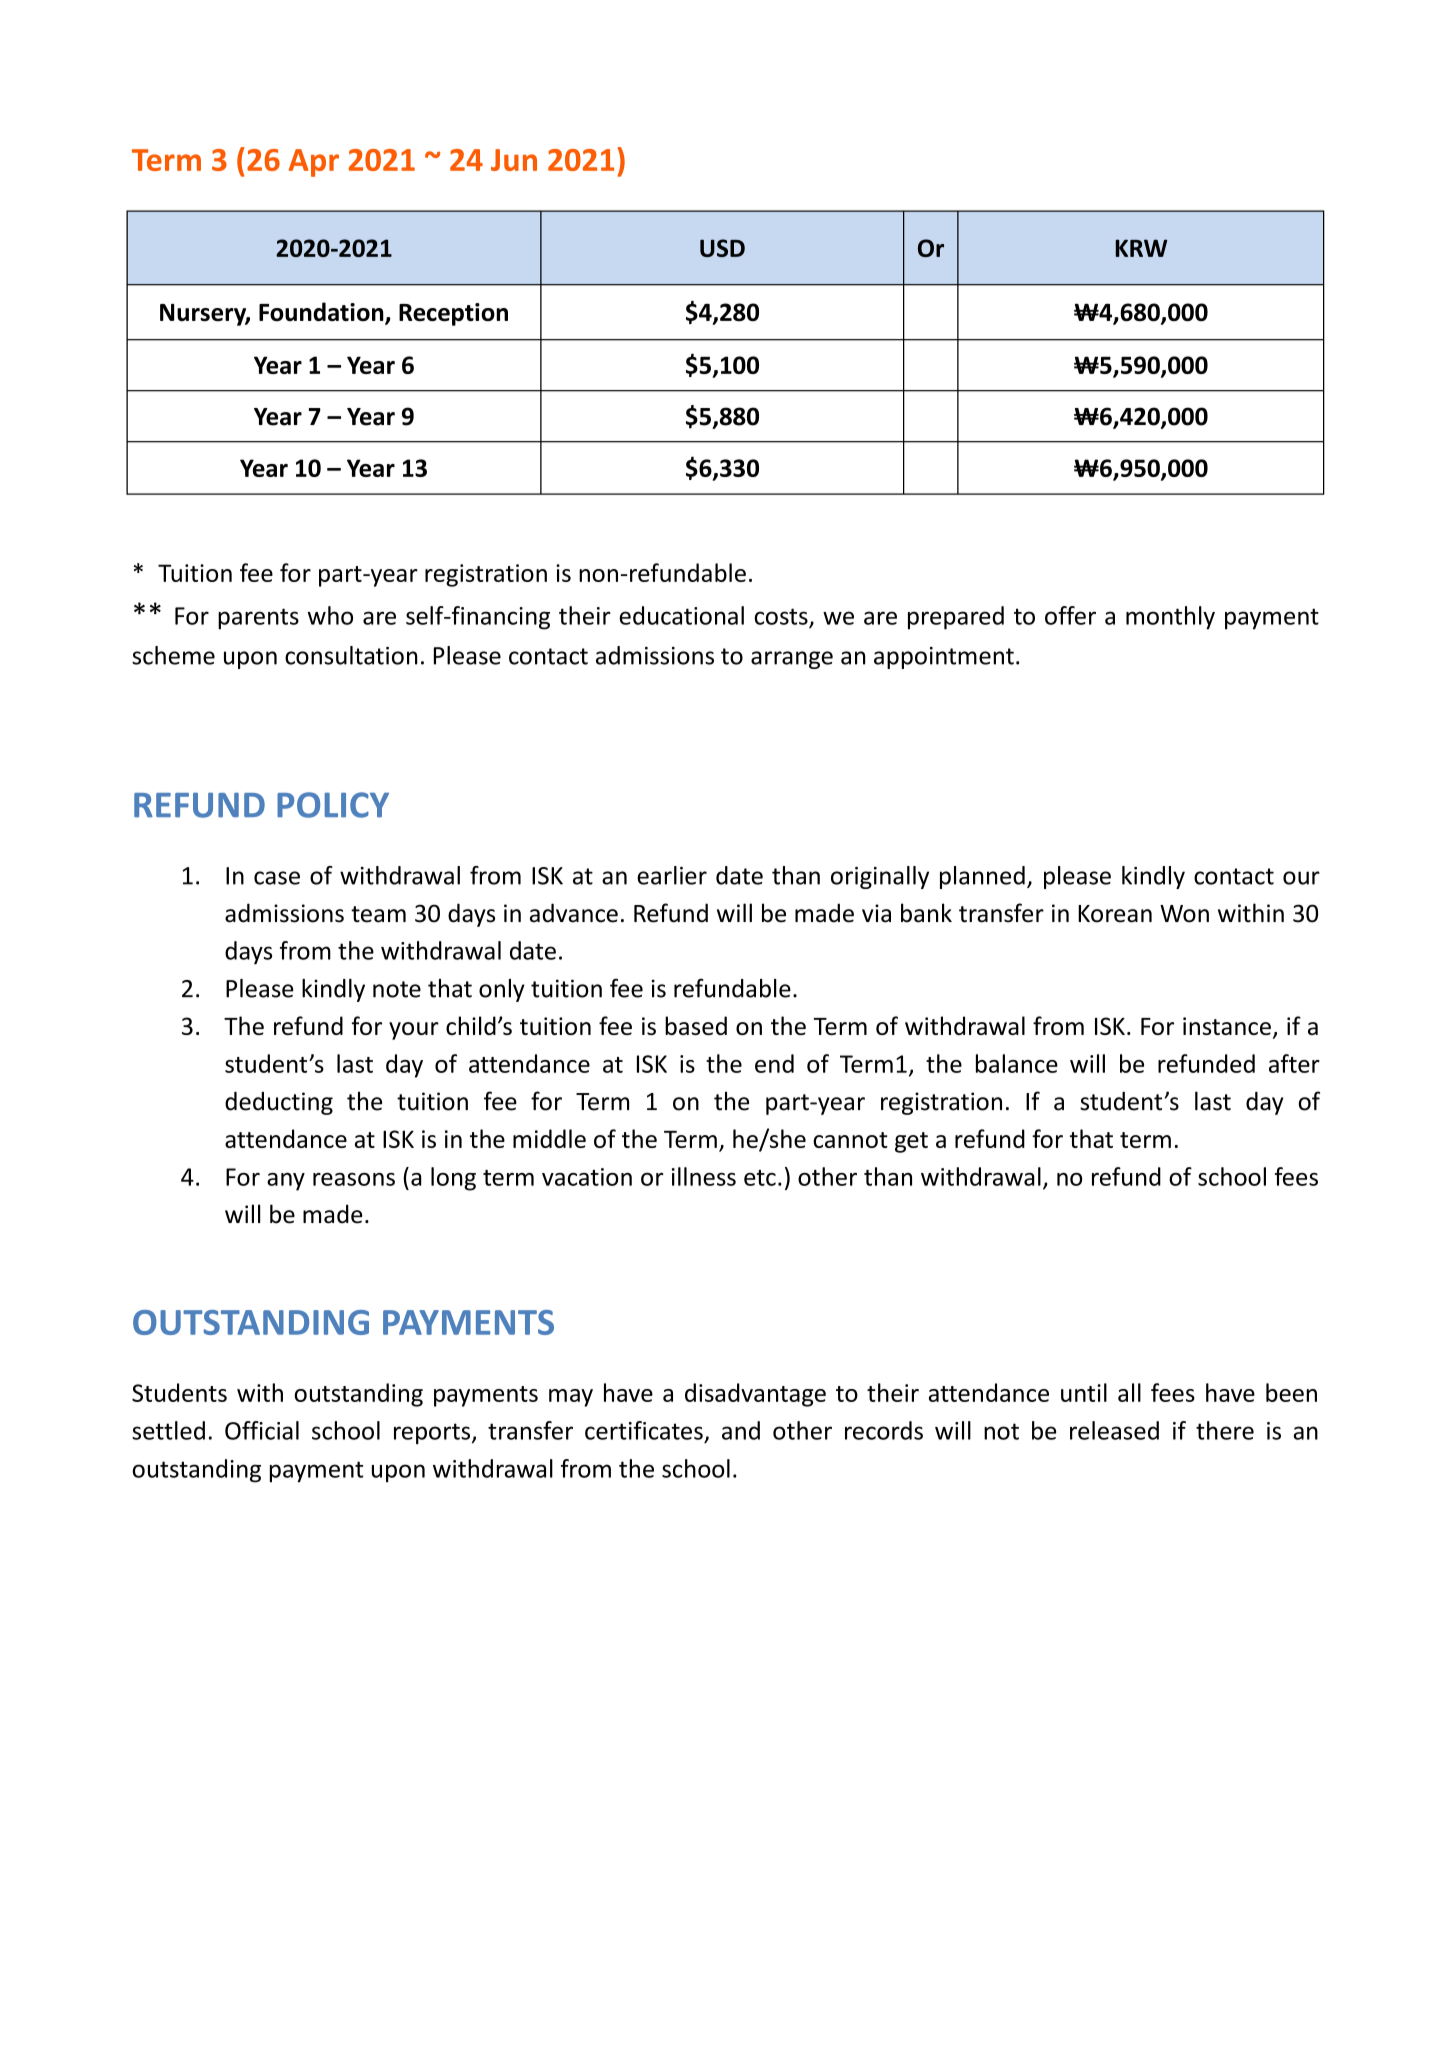 This screenshot has width=1451, height=2052. Describe the element at coordinates (314, 163) in the screenshot. I see `Apr` at that location.
